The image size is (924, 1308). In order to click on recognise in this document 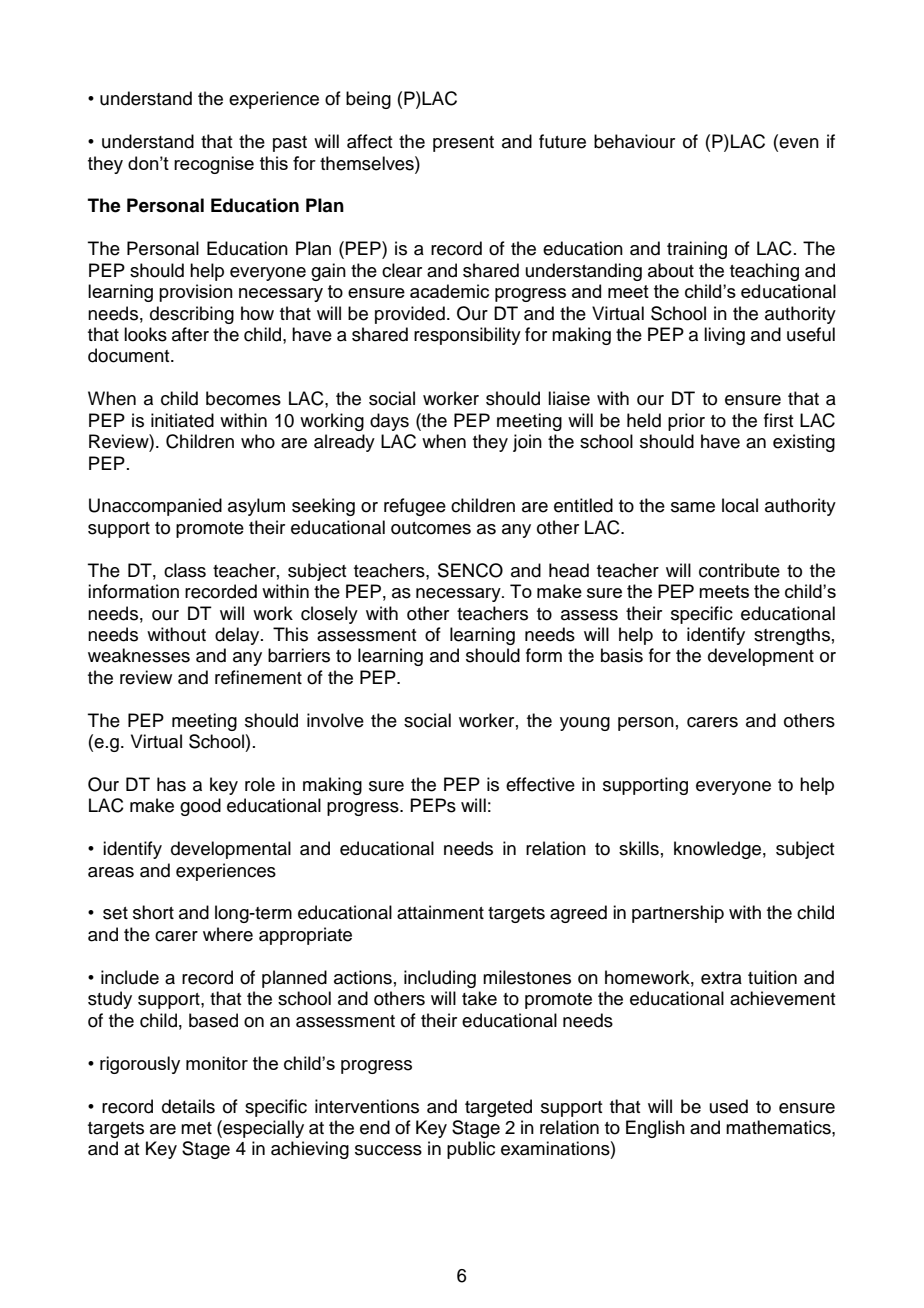, I will do `click(214, 165)`.
